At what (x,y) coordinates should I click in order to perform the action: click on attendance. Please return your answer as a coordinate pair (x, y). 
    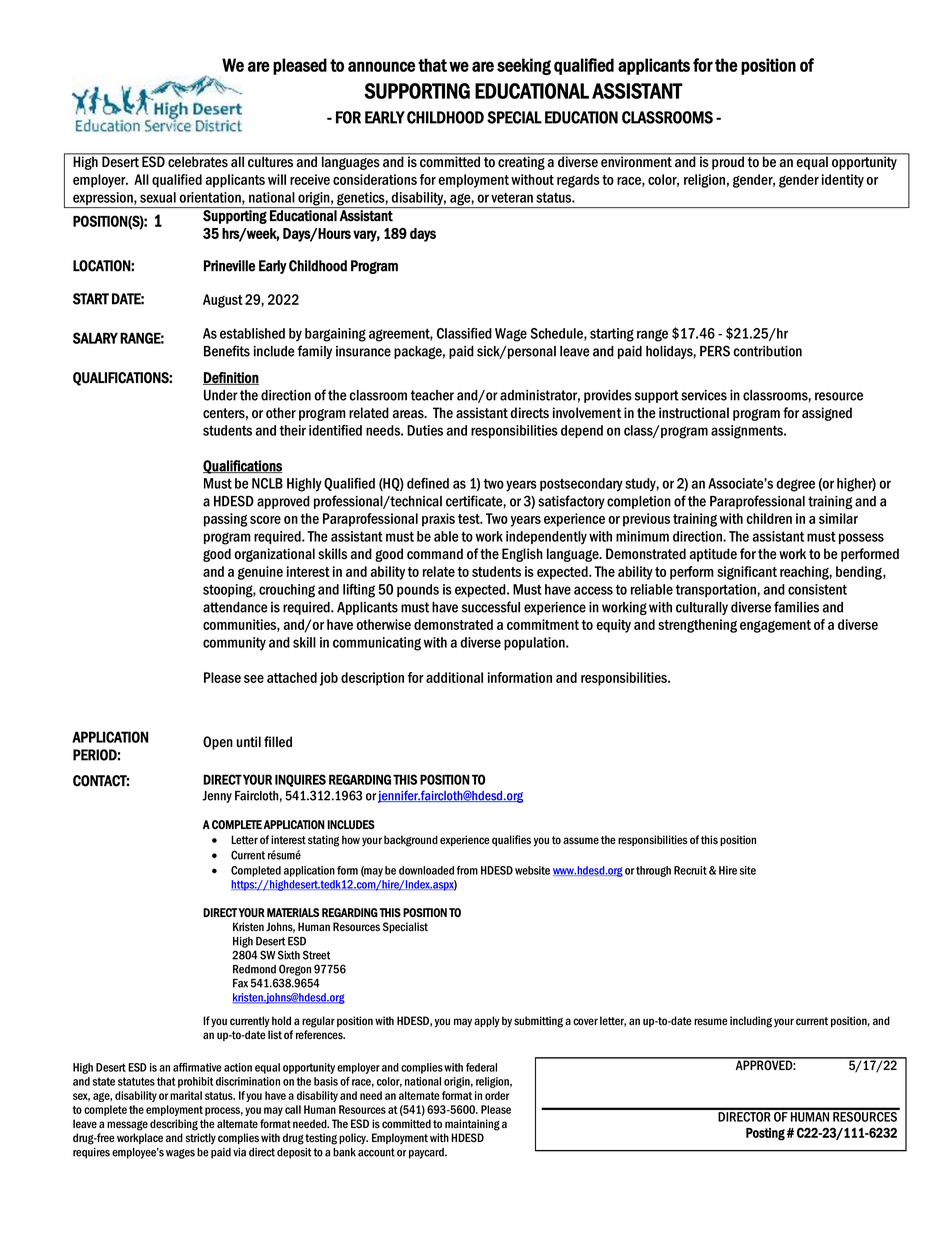
    Looking at the image, I should click on (235, 607).
